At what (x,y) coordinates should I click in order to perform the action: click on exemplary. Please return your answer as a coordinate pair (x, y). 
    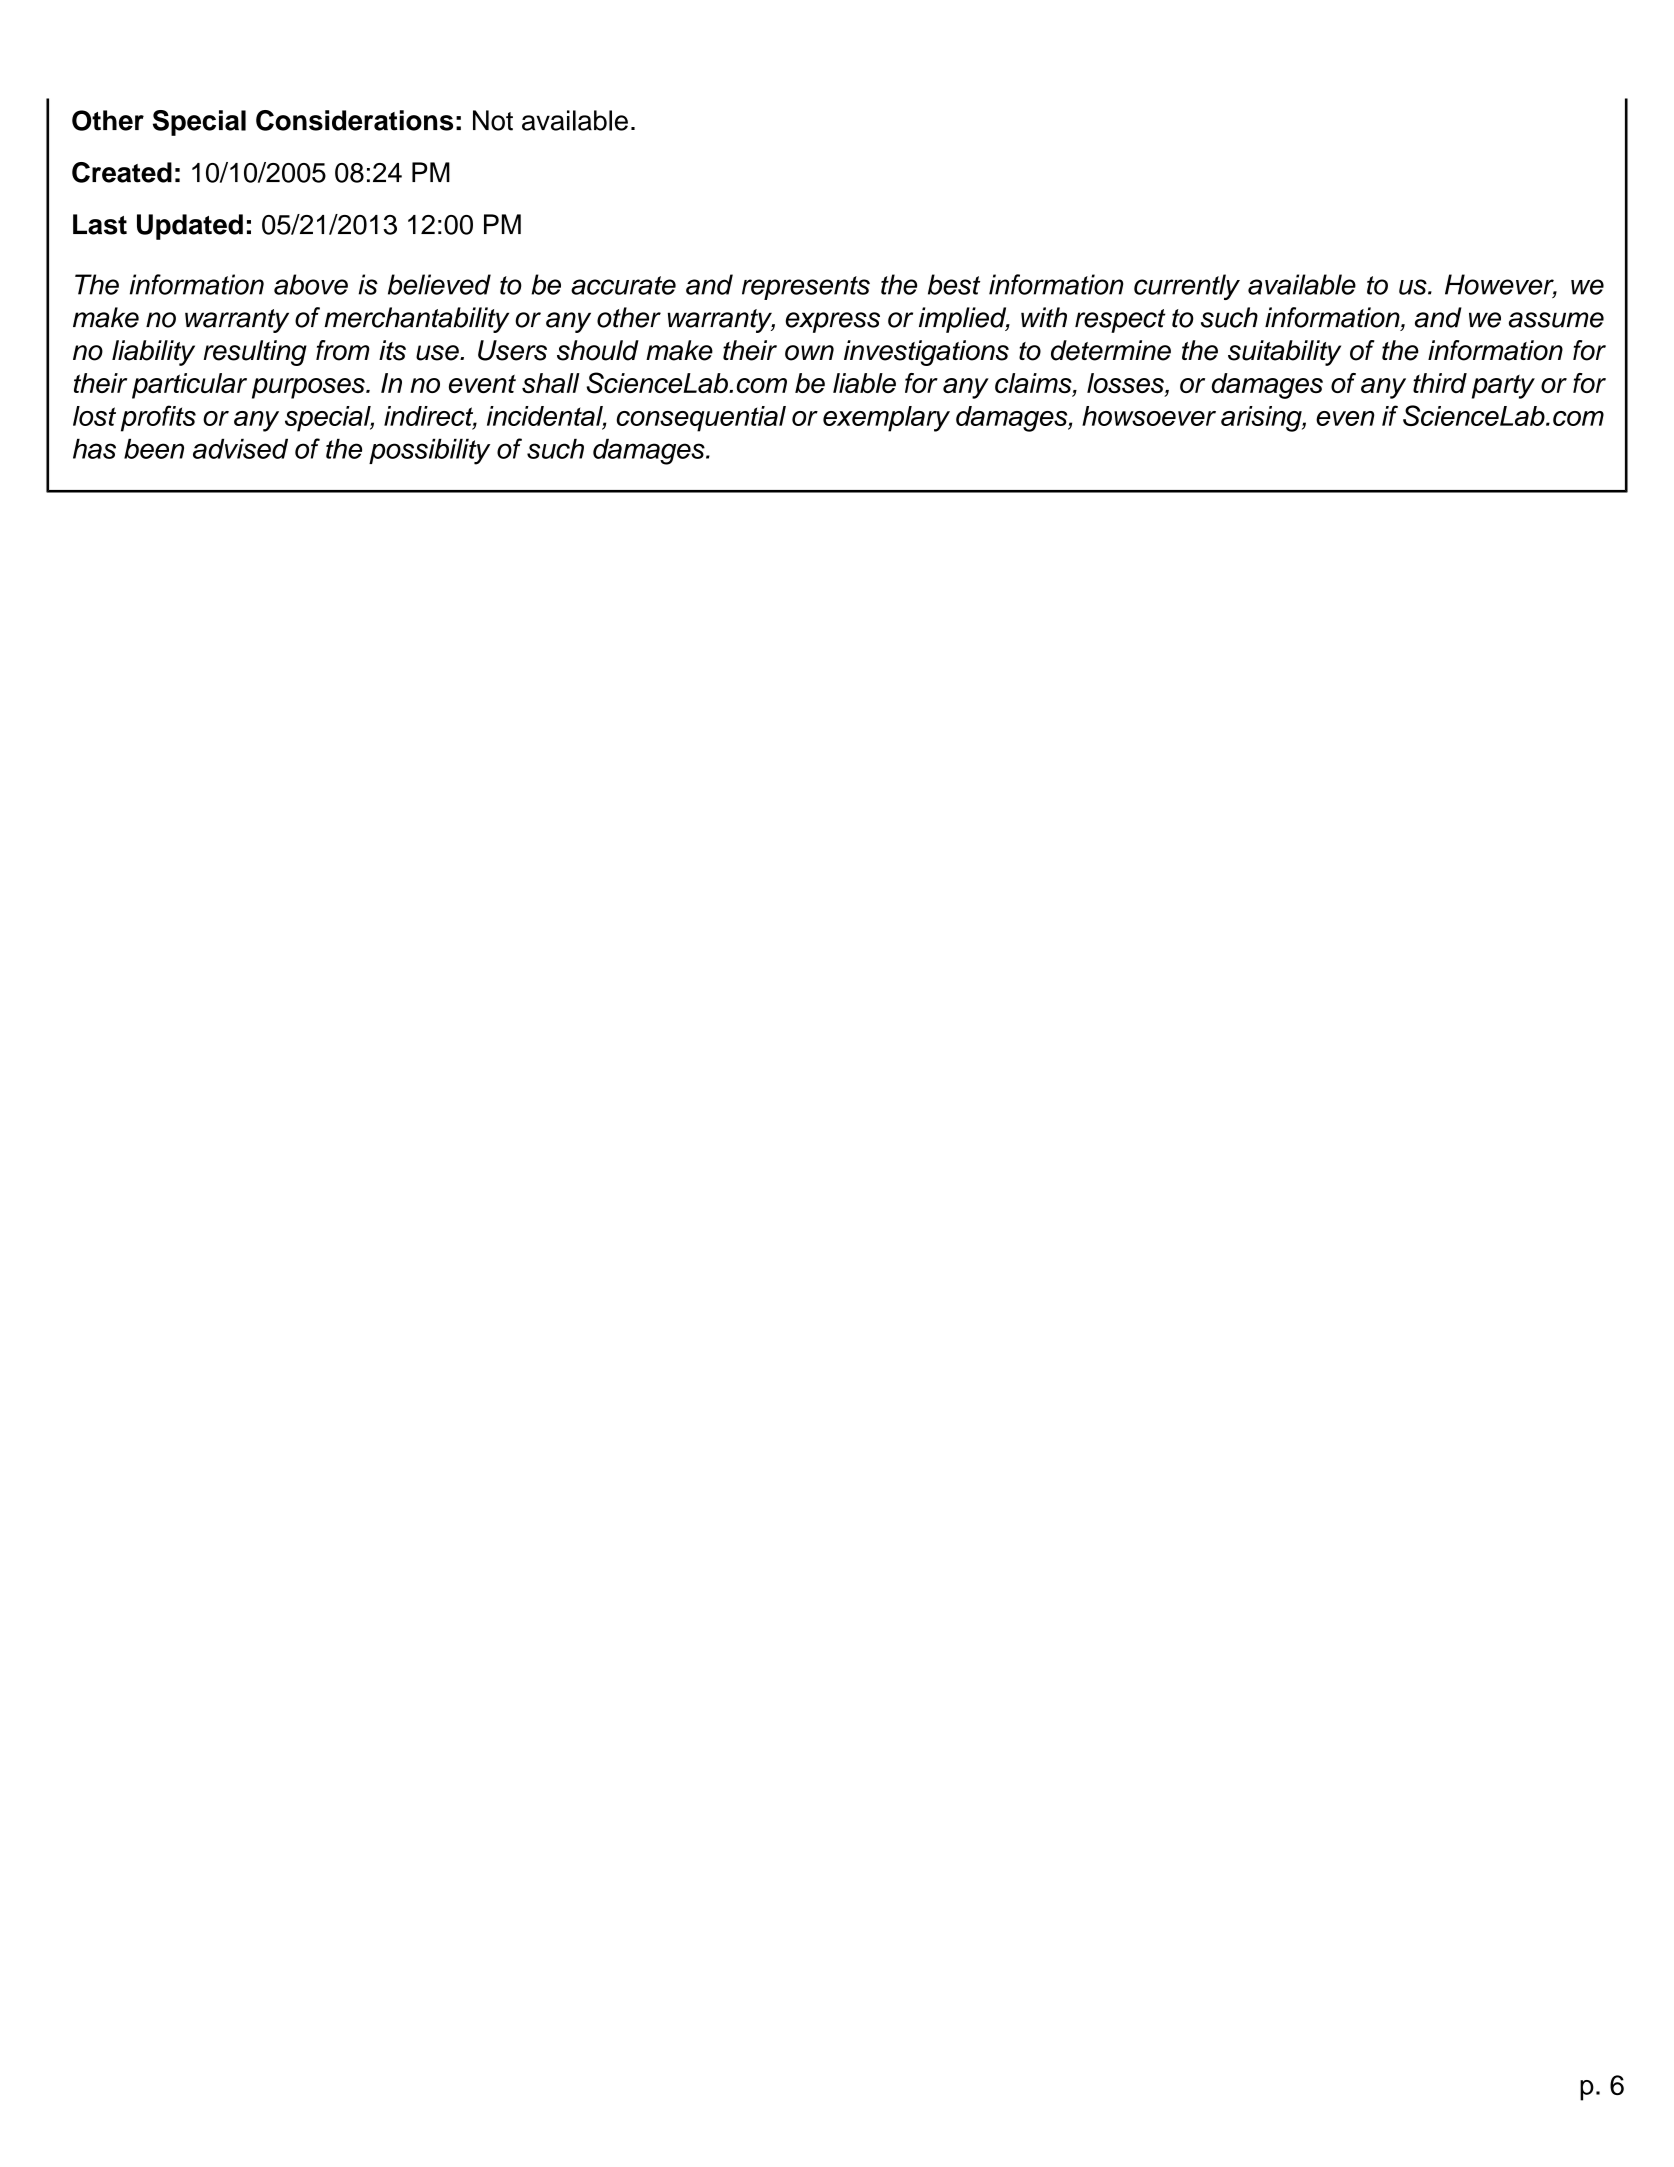
    Looking at the image, I should click on (886, 419).
